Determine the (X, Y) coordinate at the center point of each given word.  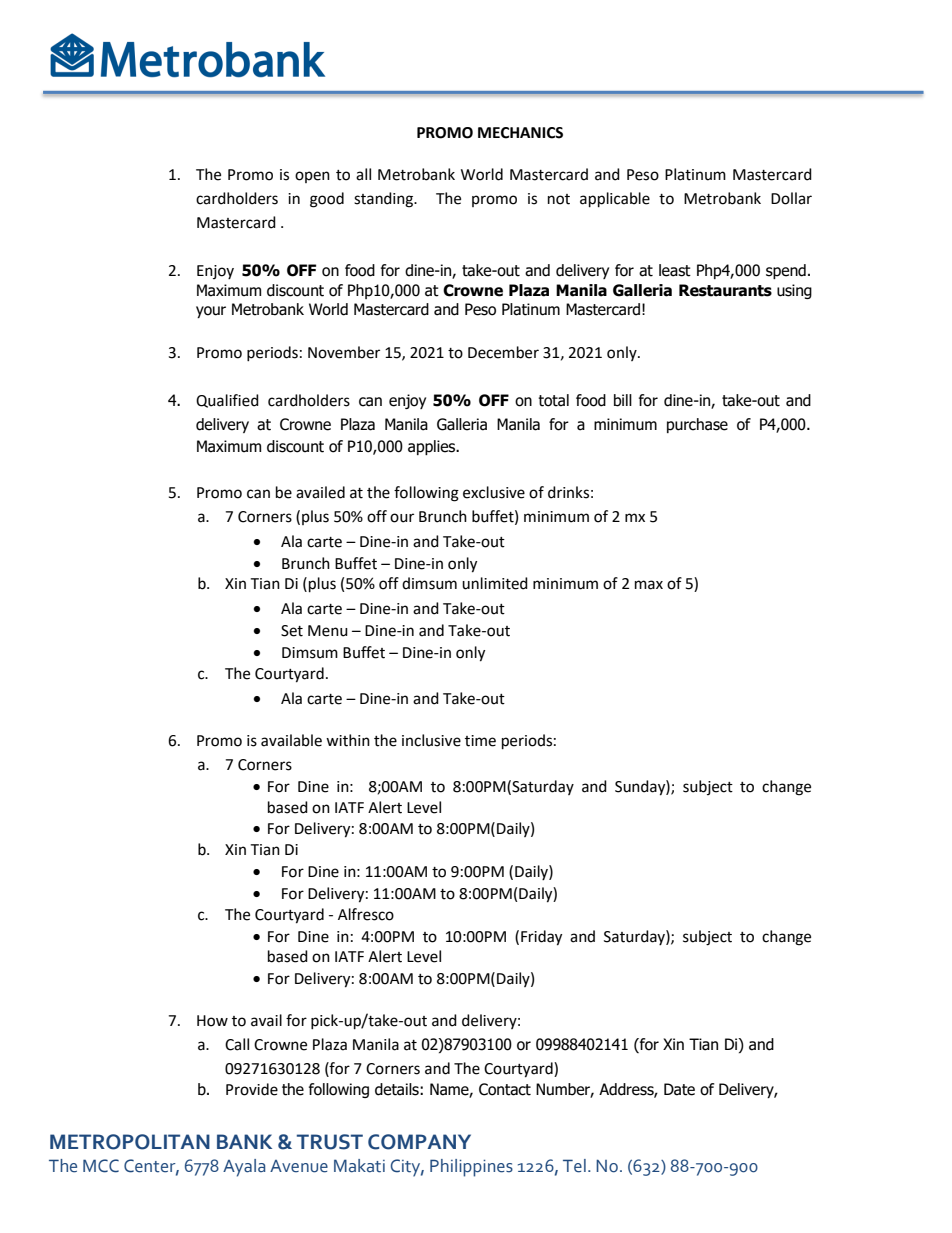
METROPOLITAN (130, 1142)
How (212, 1021)
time (480, 741)
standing (384, 200)
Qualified (227, 401)
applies (433, 447)
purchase (697, 425)
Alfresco (366, 914)
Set (292, 631)
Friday (541, 938)
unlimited (495, 583)
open (312, 177)
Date (679, 1089)
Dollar (791, 198)
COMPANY (419, 1142)
